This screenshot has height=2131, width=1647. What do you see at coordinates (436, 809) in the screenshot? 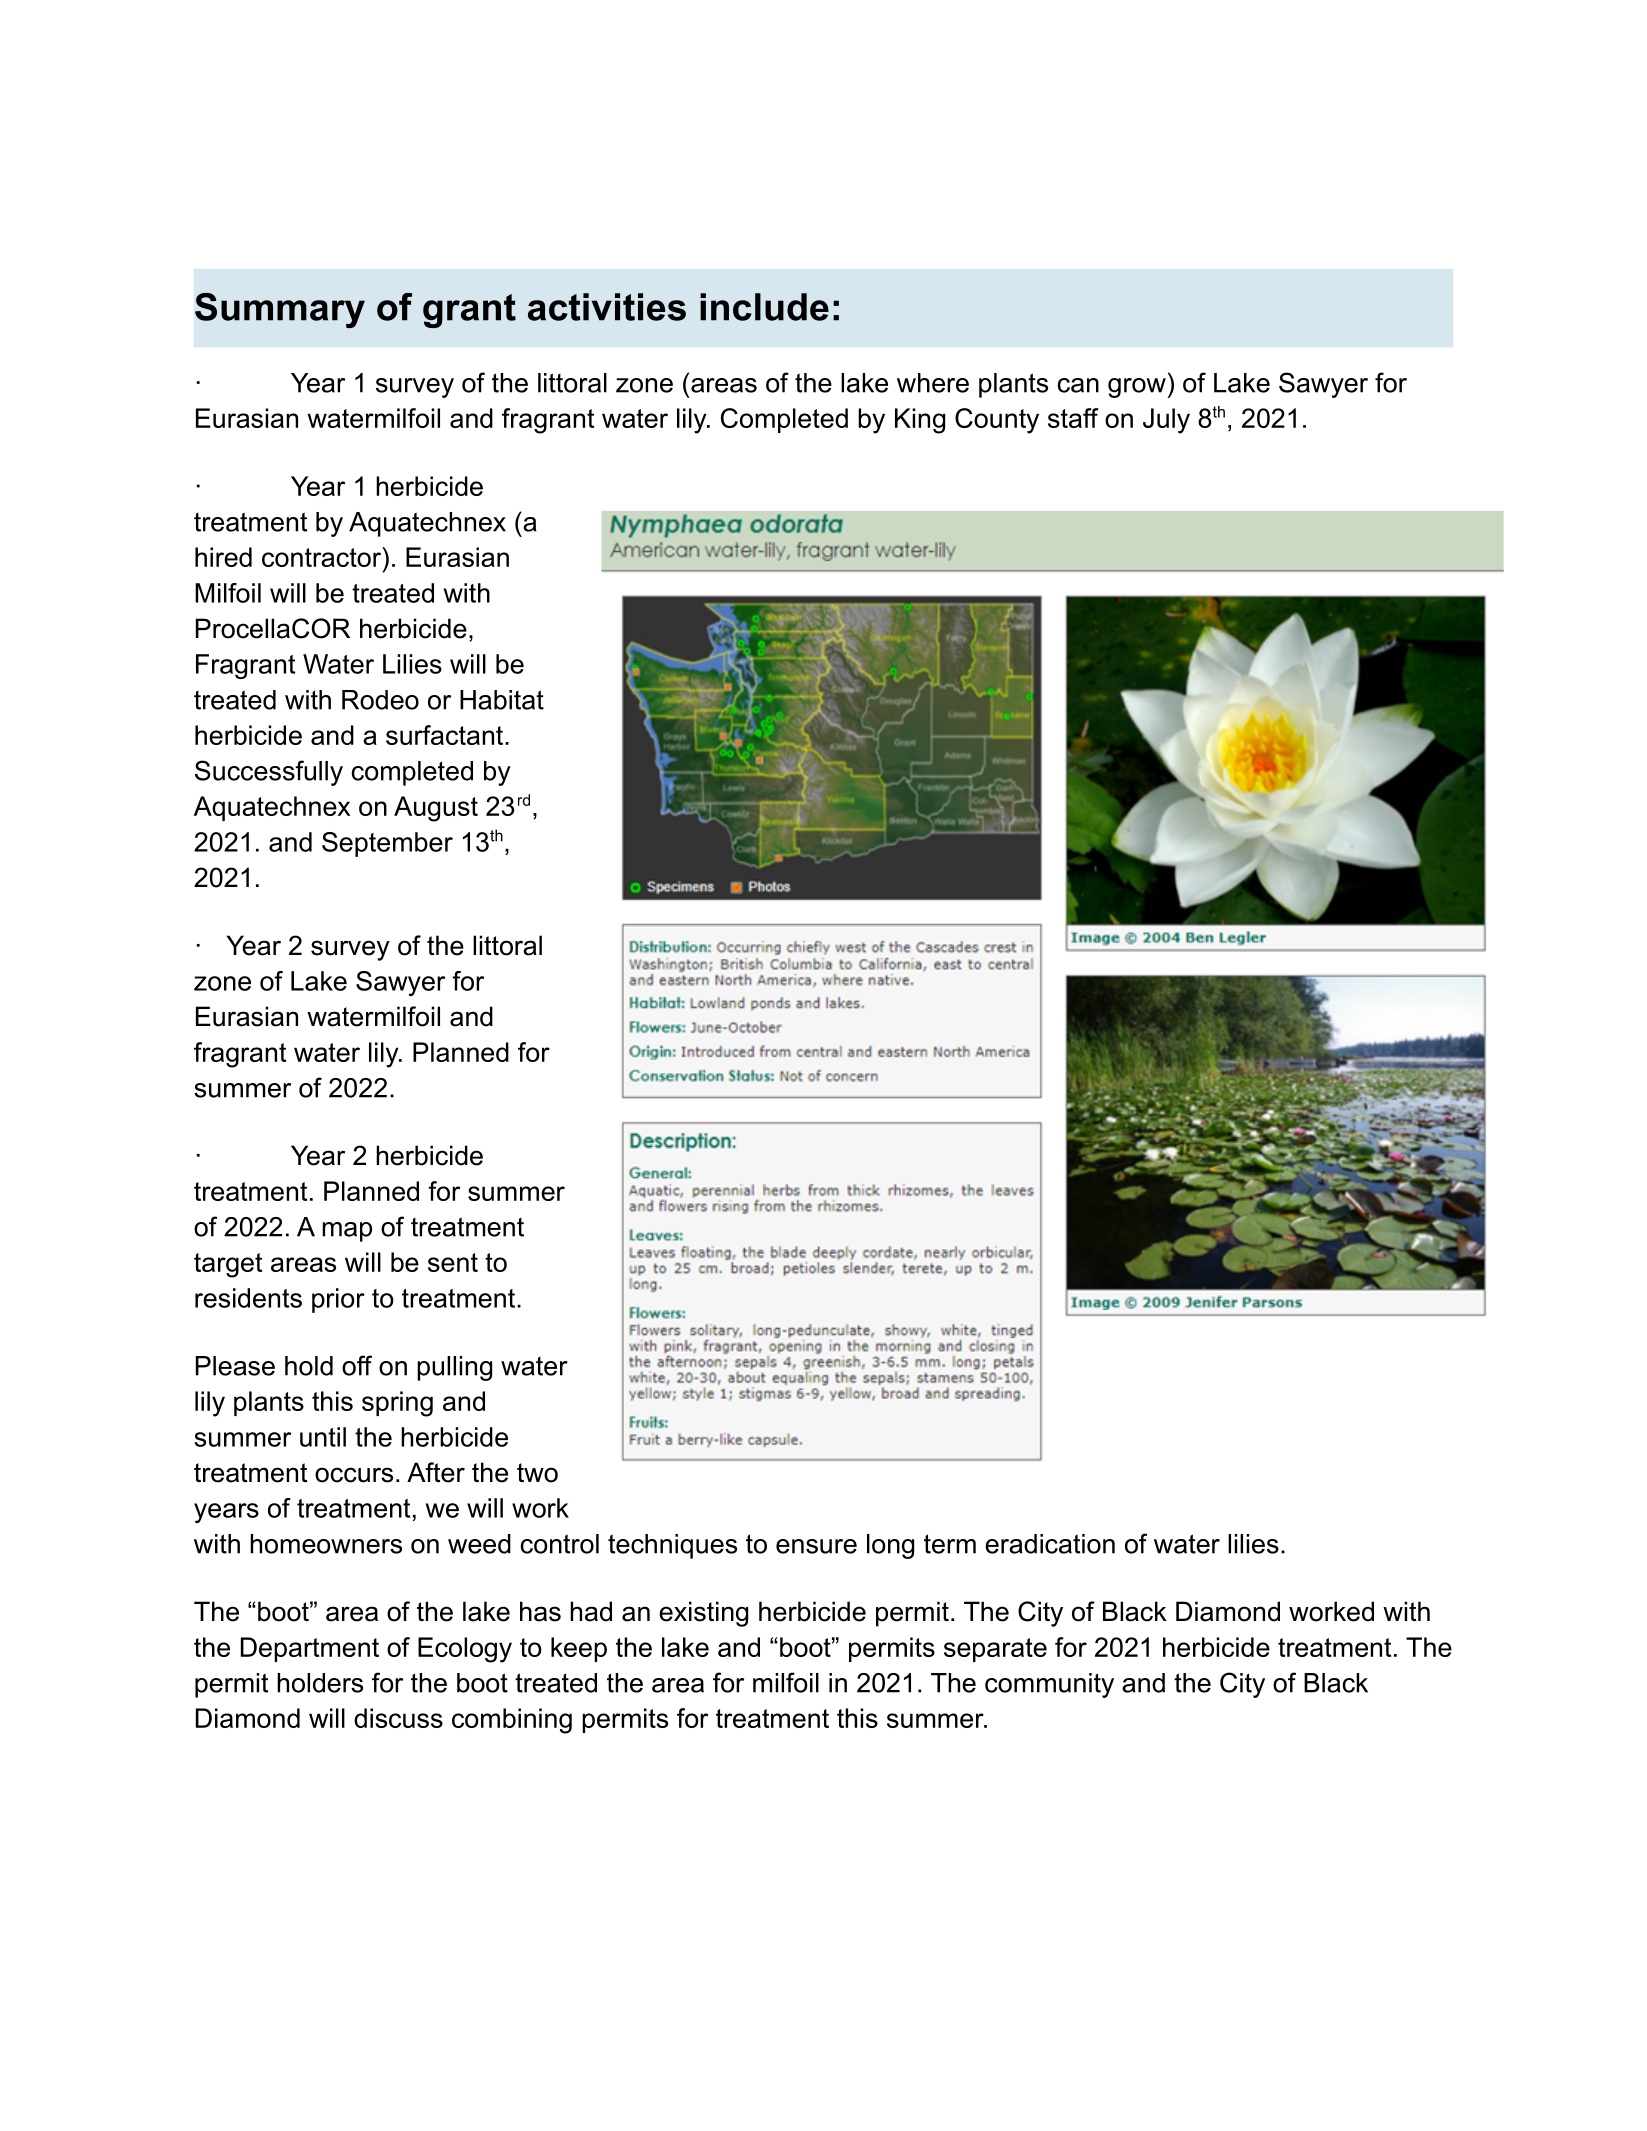
I see `August` at bounding box center [436, 809].
